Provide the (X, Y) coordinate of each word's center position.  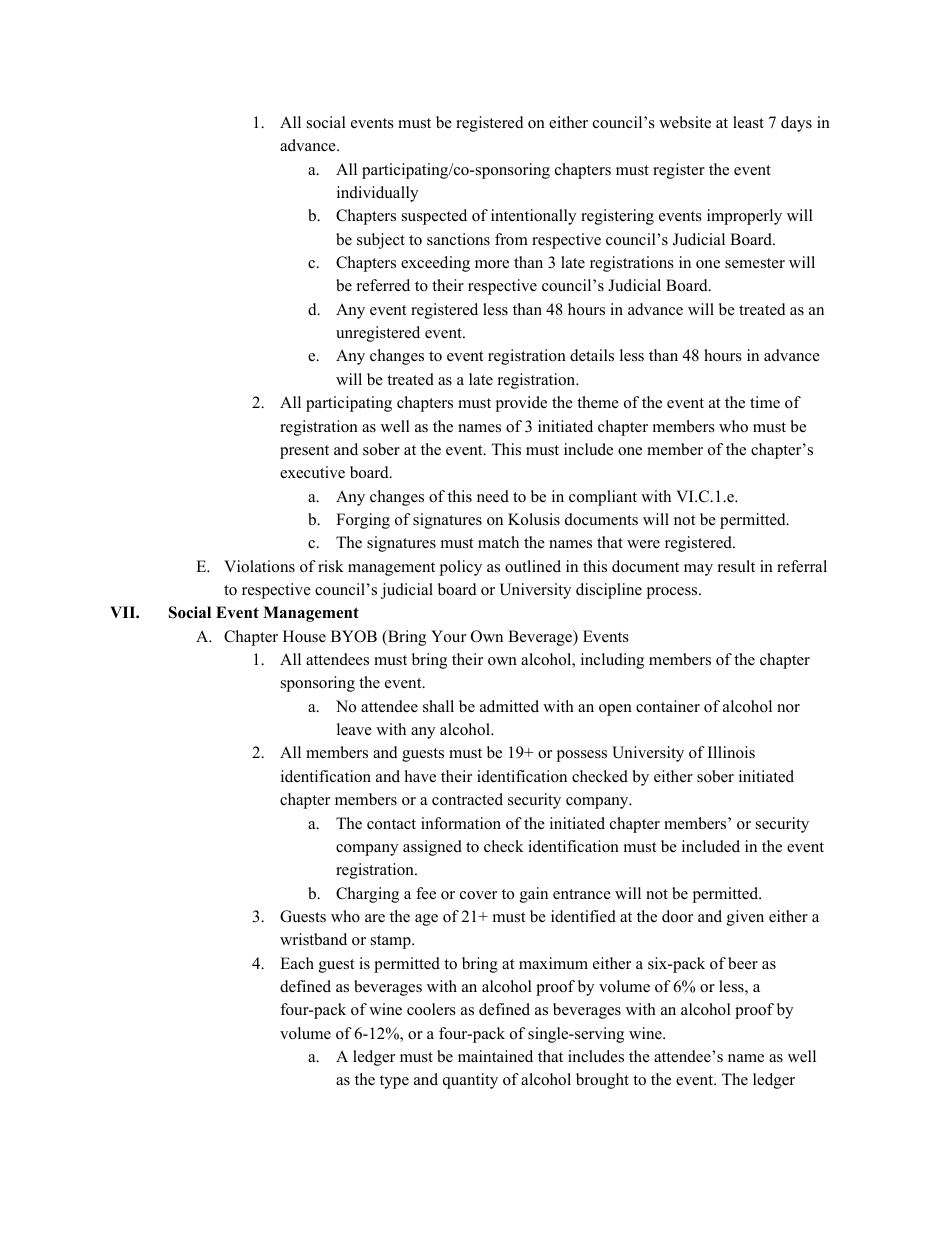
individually (377, 194)
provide (521, 404)
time (765, 402)
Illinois (731, 752)
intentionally (533, 217)
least (748, 122)
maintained (495, 1056)
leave (354, 729)
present (304, 452)
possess (581, 756)
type (394, 1082)
